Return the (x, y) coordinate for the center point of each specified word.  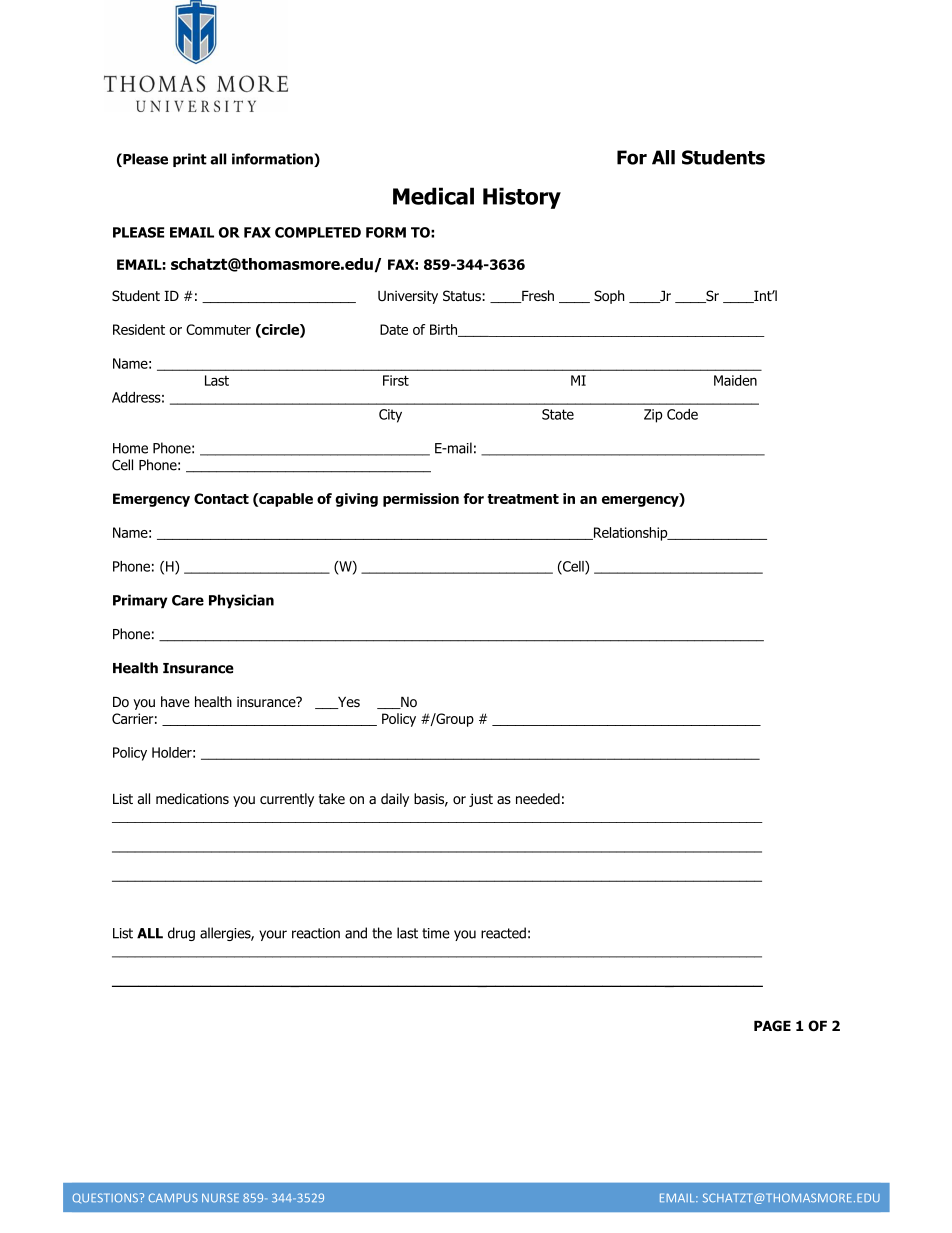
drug (181, 934)
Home (130, 448)
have (175, 701)
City (390, 416)
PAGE (772, 1025)
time (436, 933)
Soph (609, 297)
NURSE (220, 1198)
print (190, 160)
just (481, 800)
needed (538, 798)
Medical (433, 196)
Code (682, 414)
